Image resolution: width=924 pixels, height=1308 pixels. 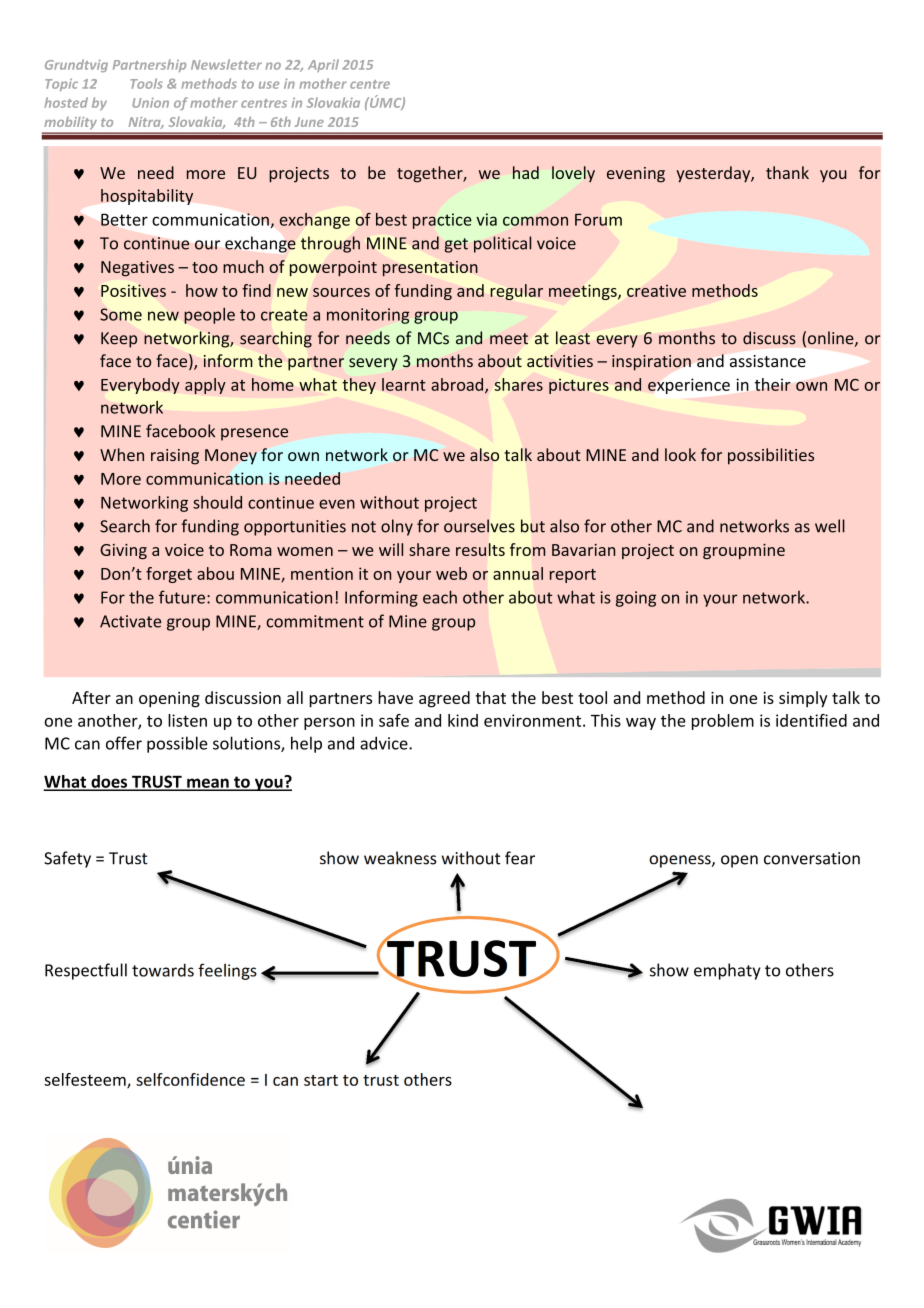 I want to click on thank, so click(x=787, y=172).
